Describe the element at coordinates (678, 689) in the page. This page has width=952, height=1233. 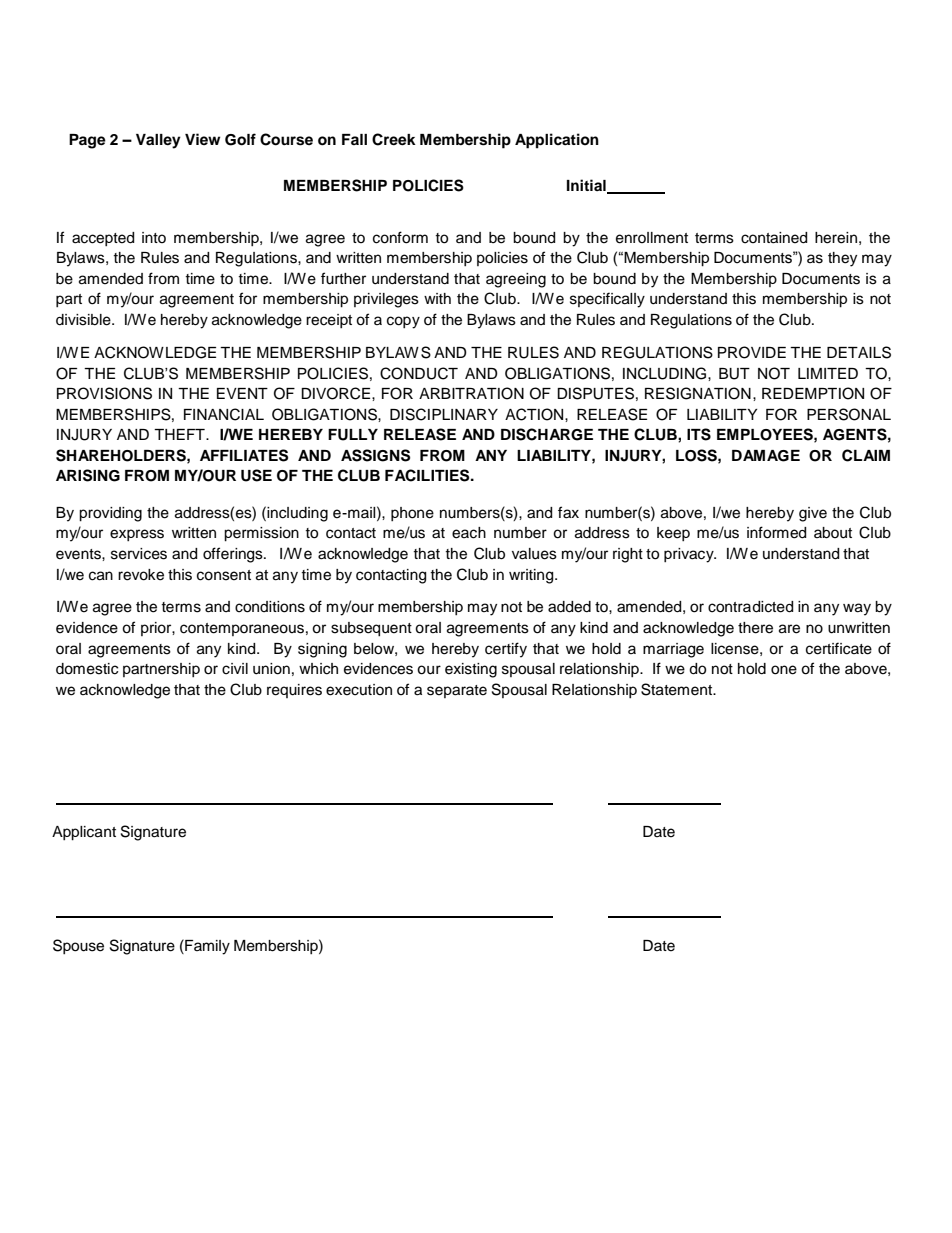
I see `Statement` at that location.
